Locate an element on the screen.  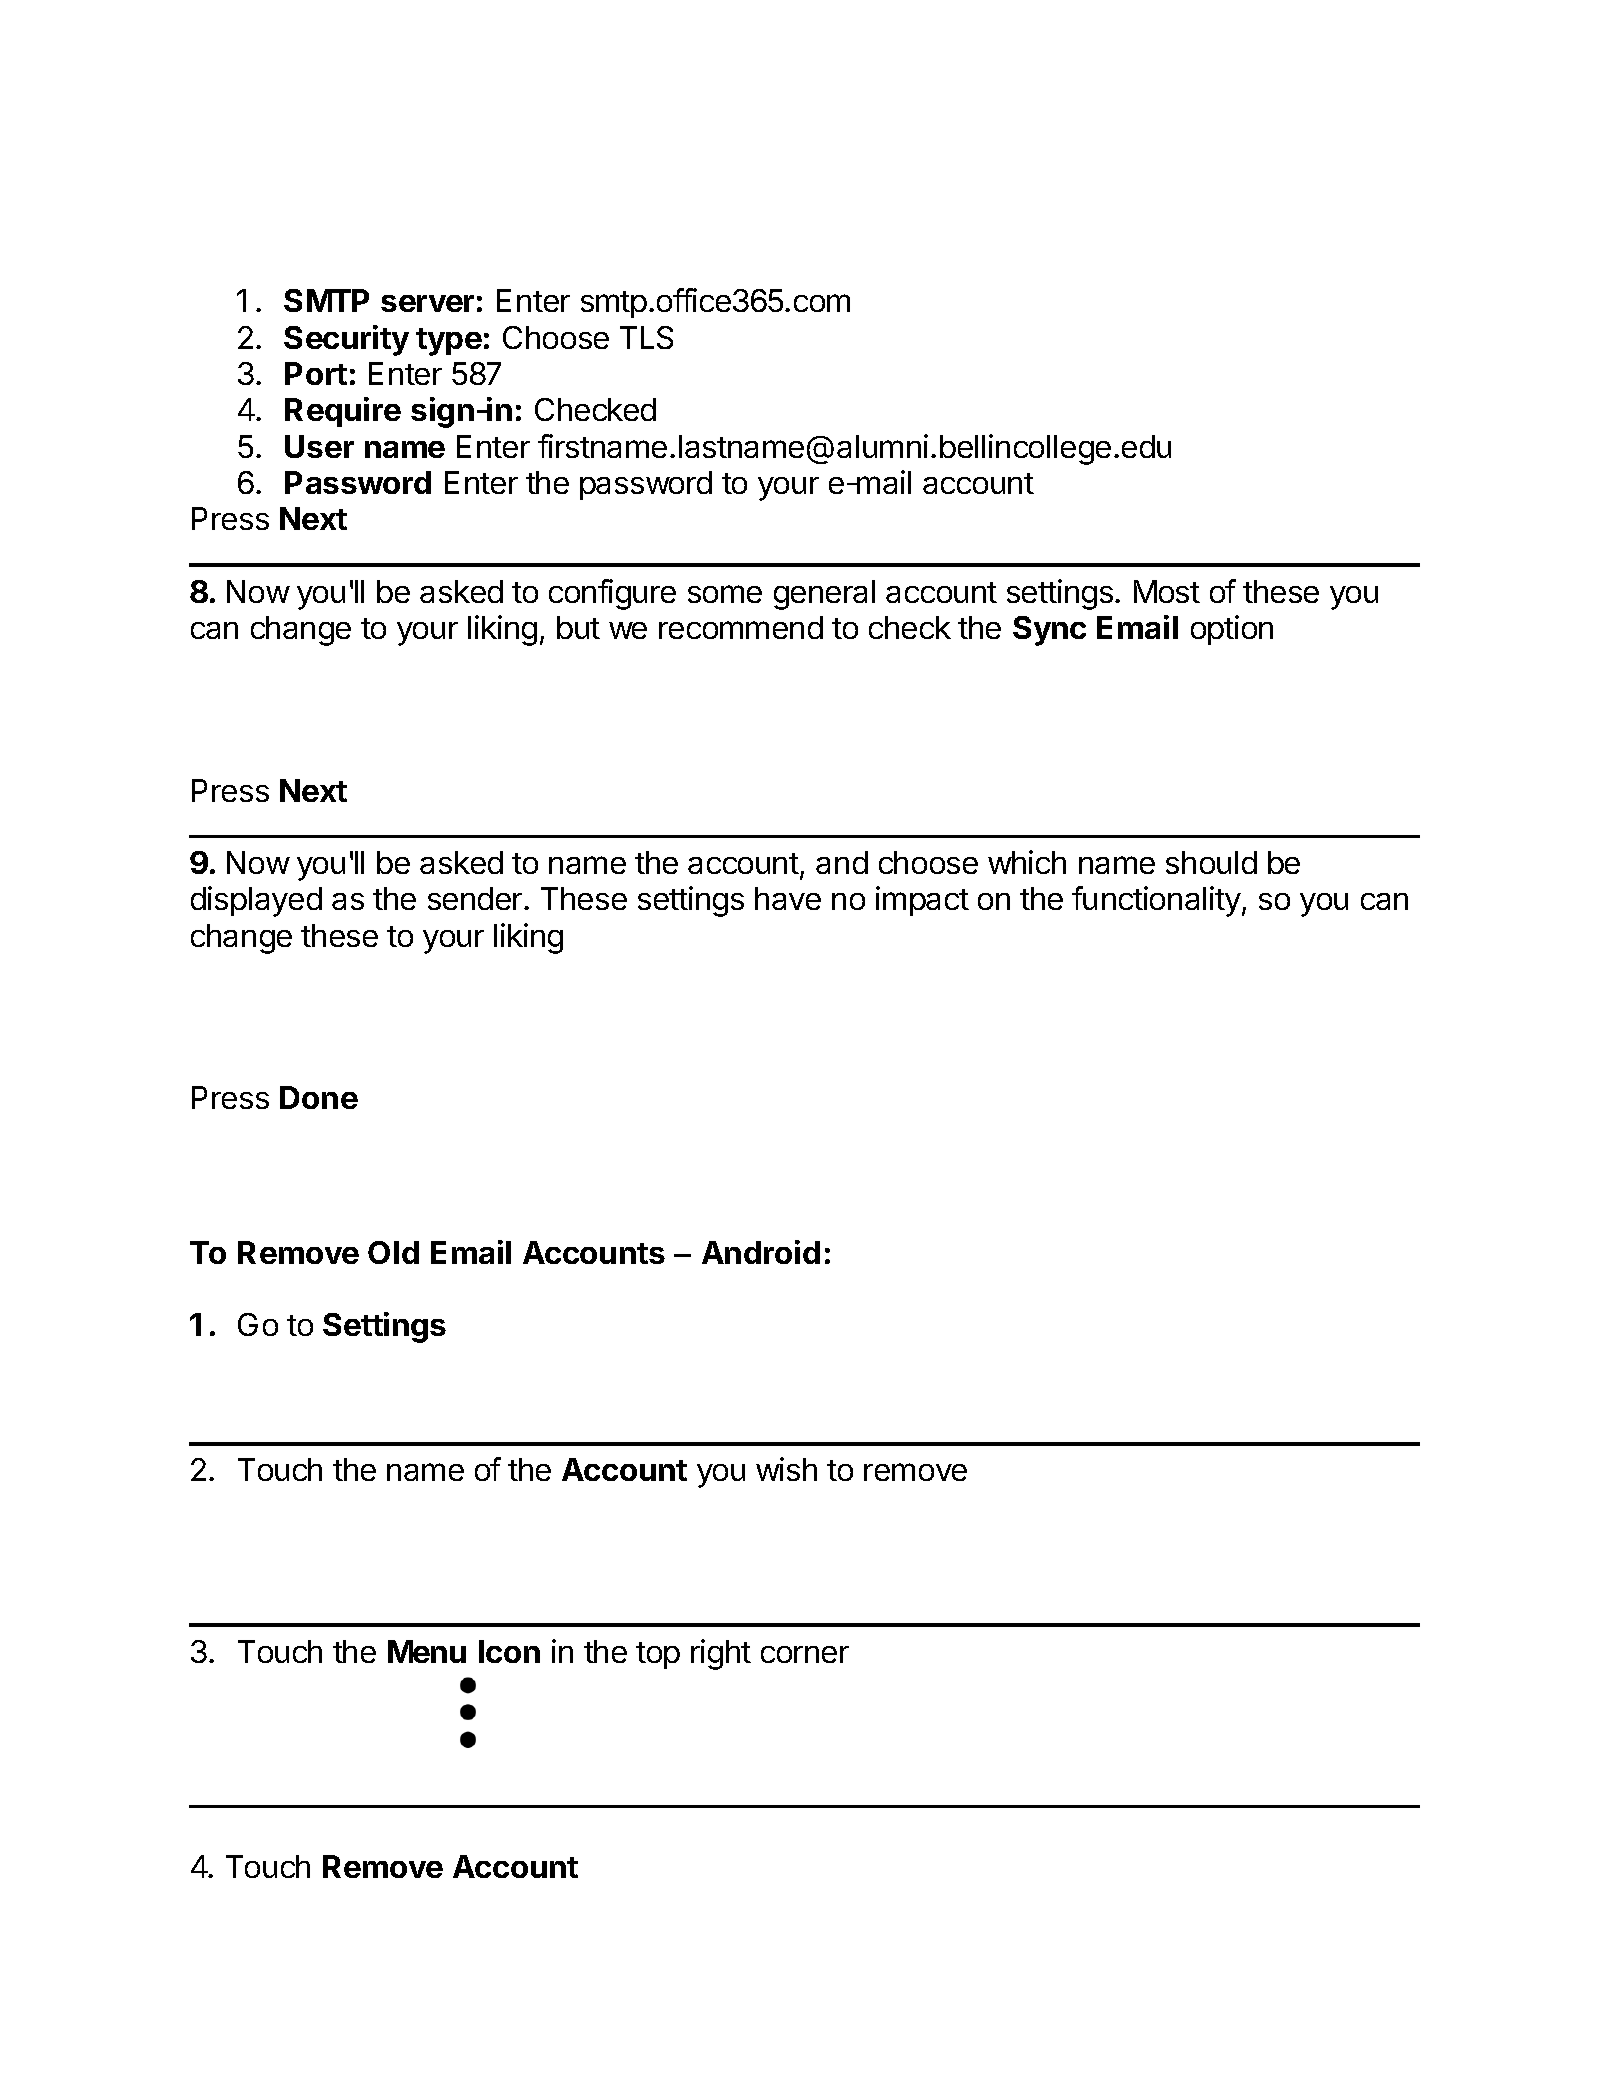
have is located at coordinates (788, 898).
